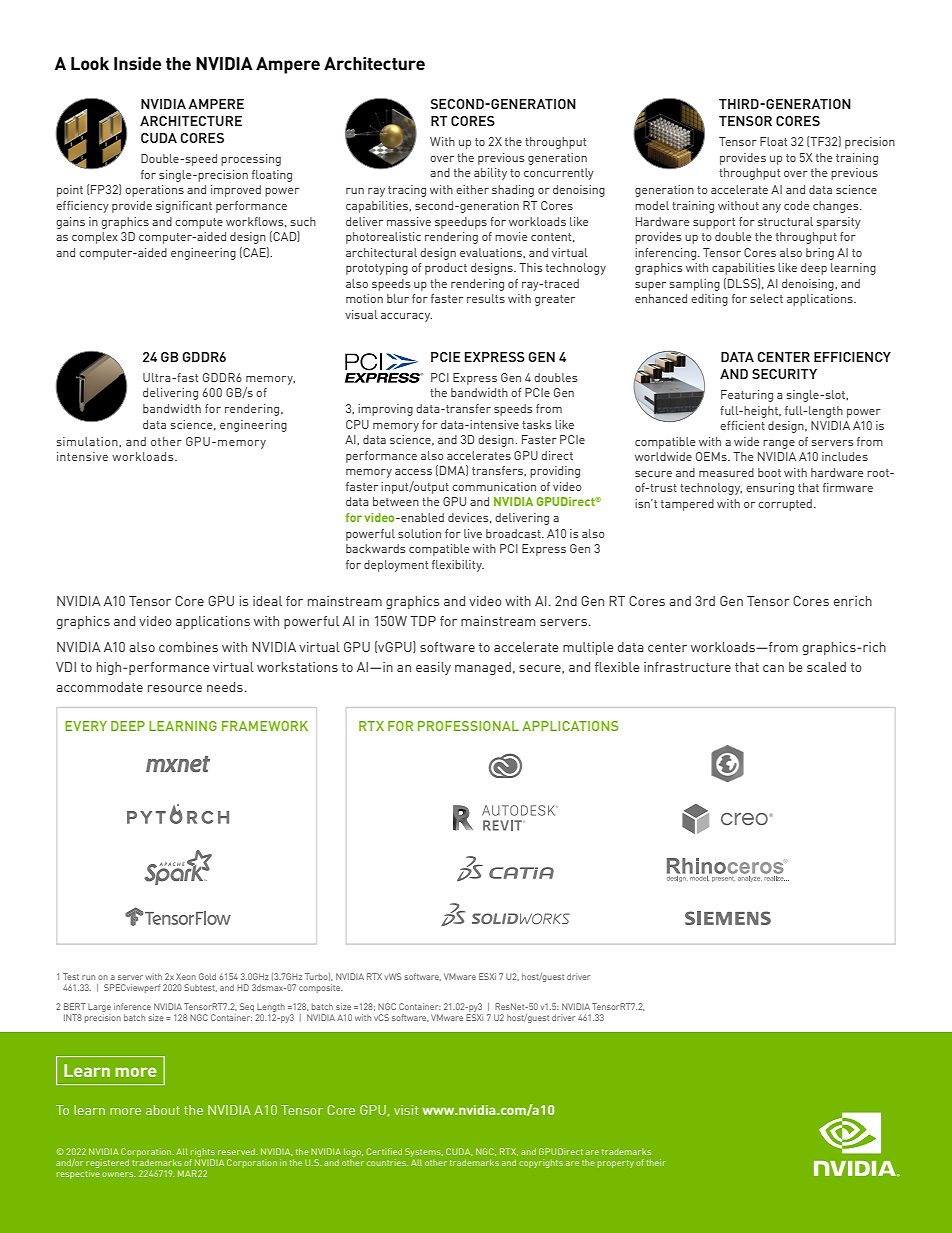  What do you see at coordinates (656, 1162) in the image?
I see `their` at bounding box center [656, 1162].
